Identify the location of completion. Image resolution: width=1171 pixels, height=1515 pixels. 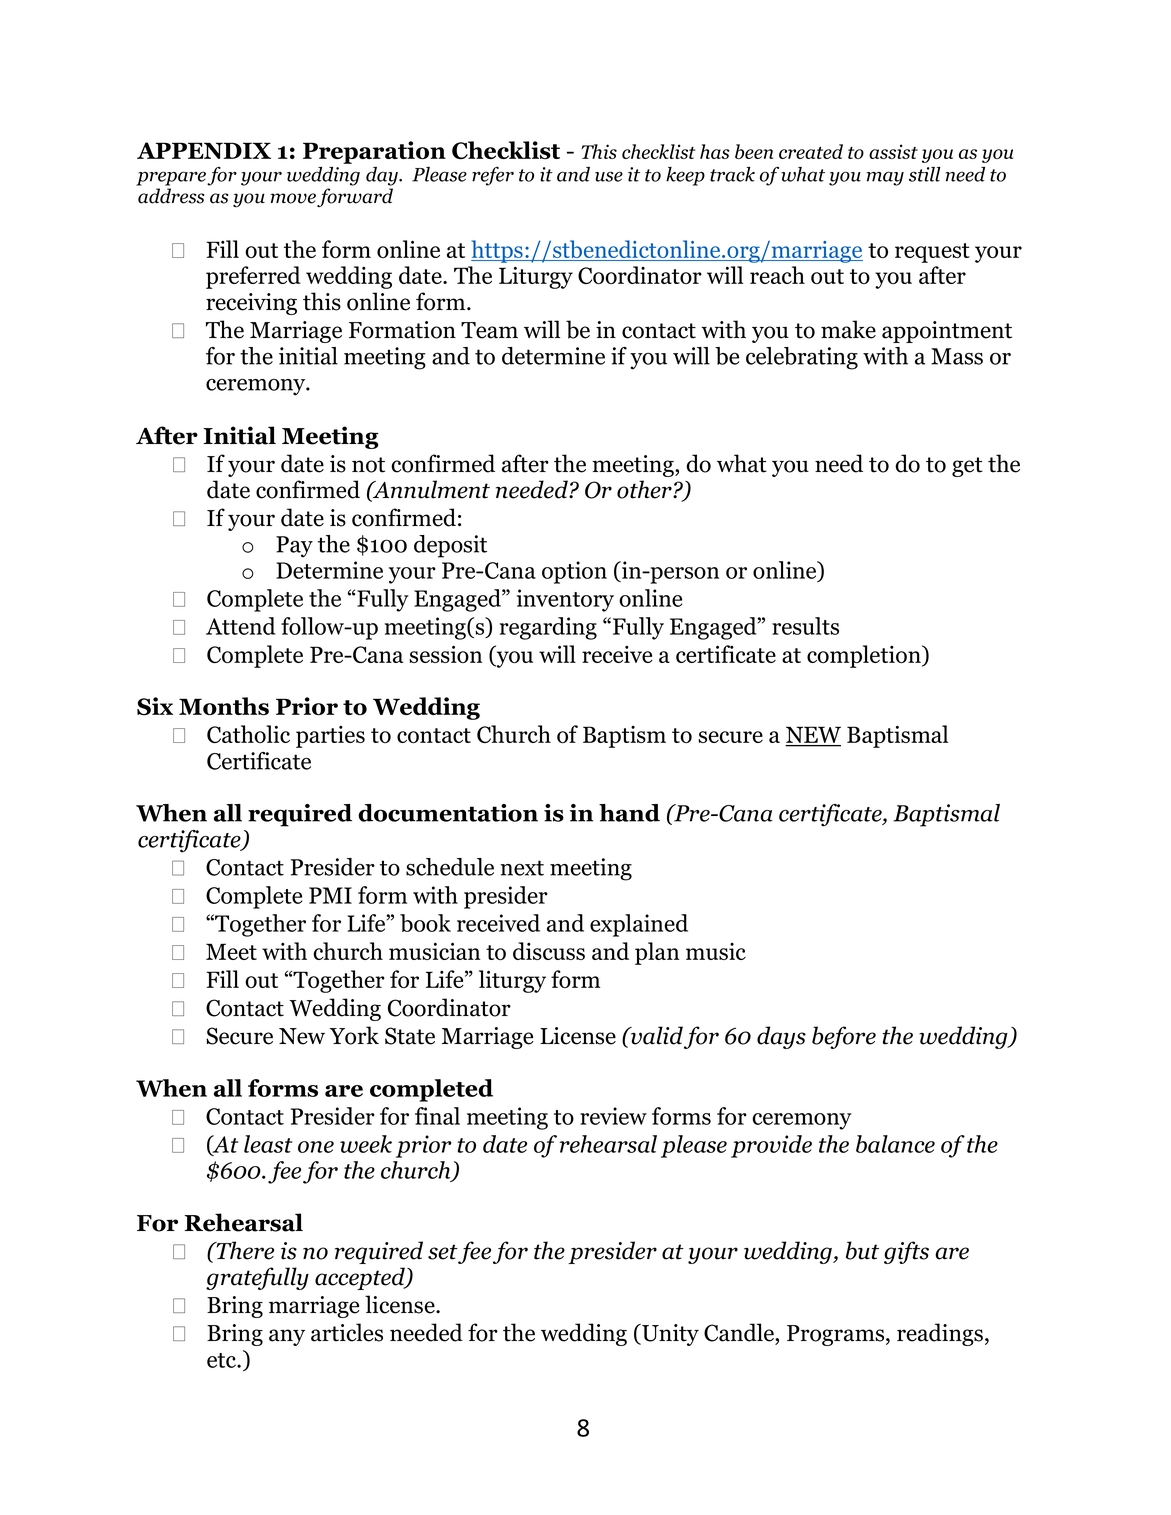
(865, 656).
